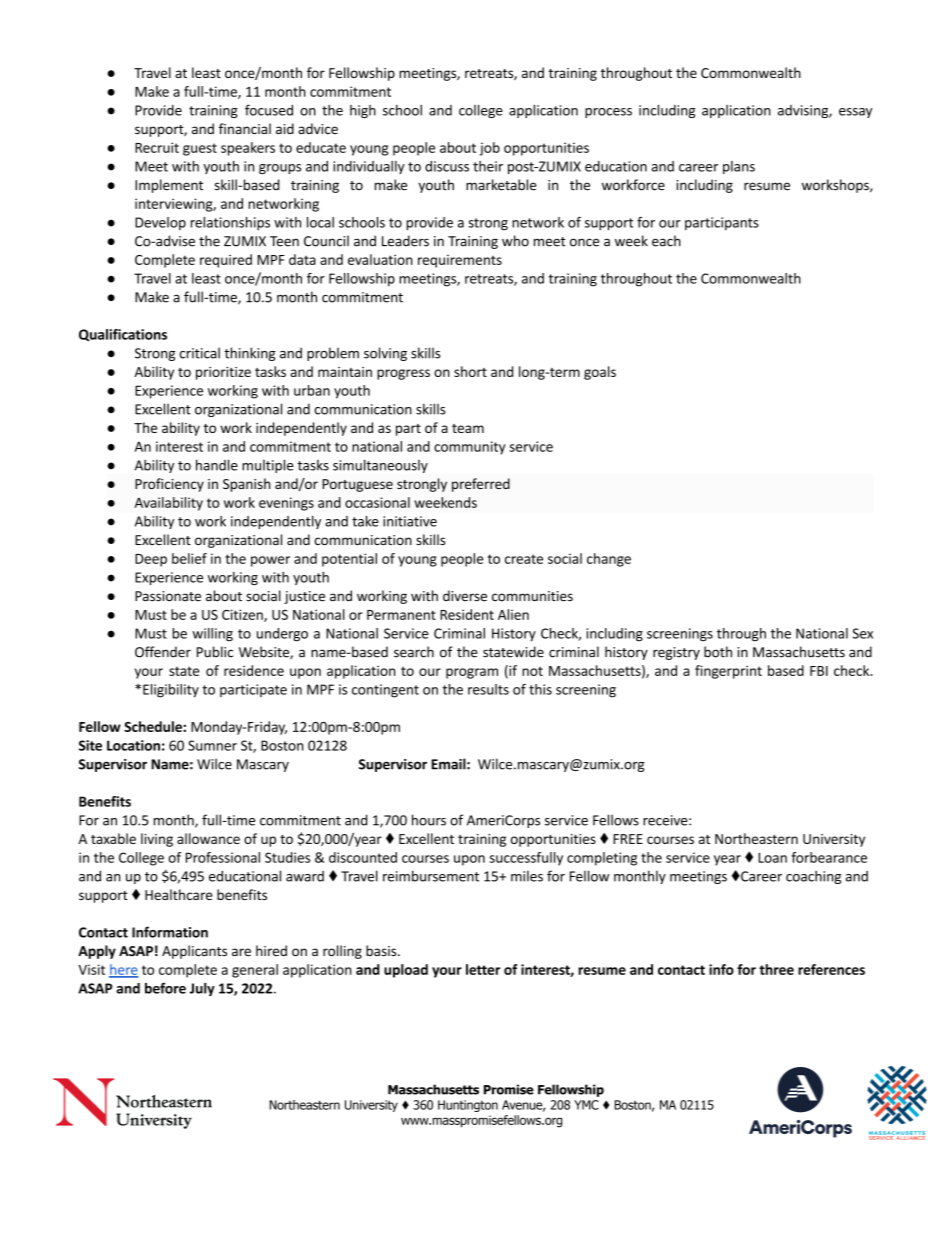 This screenshot has width=952, height=1233. Describe the element at coordinates (468, 1106) in the screenshot. I see `Huntington` at that location.
